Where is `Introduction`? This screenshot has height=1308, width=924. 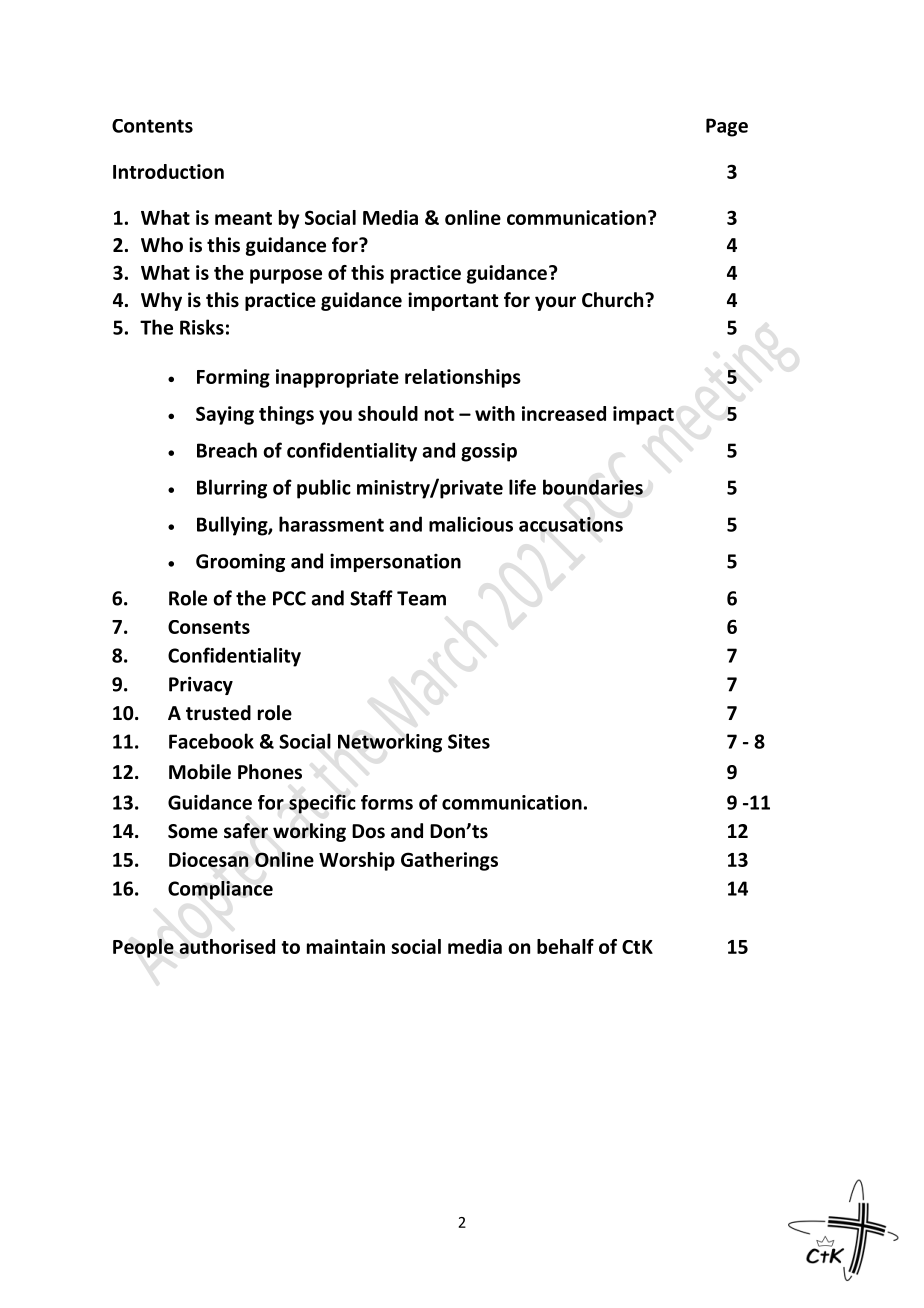 Introduction is located at coordinates (168, 171).
